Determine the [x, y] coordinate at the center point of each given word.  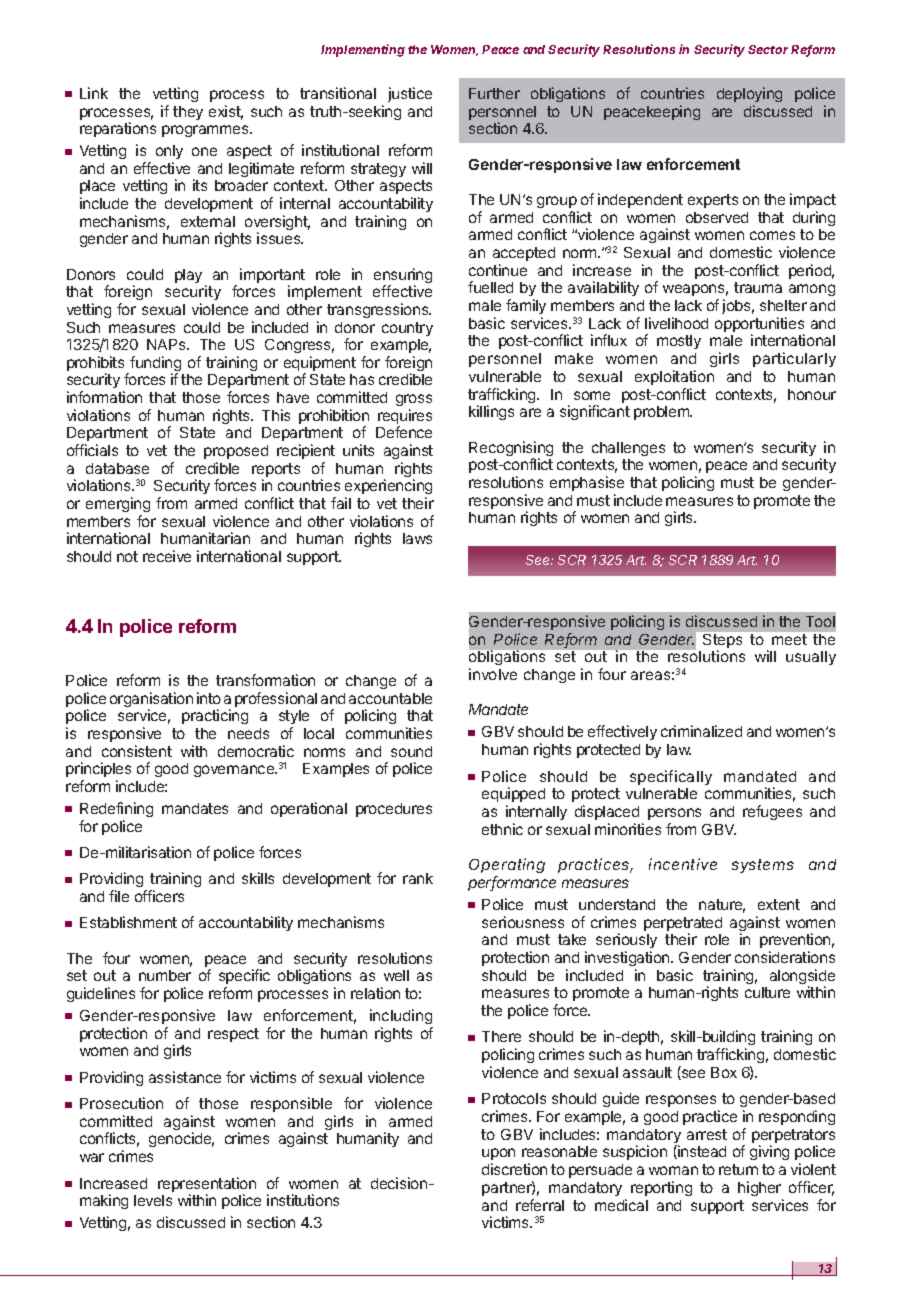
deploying [749, 94]
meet [789, 639]
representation [207, 1186]
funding [154, 365]
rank [418, 878]
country [407, 329]
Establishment [128, 922]
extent [779, 904]
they [188, 113]
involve [493, 674]
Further [494, 93]
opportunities [759, 326]
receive [167, 556]
